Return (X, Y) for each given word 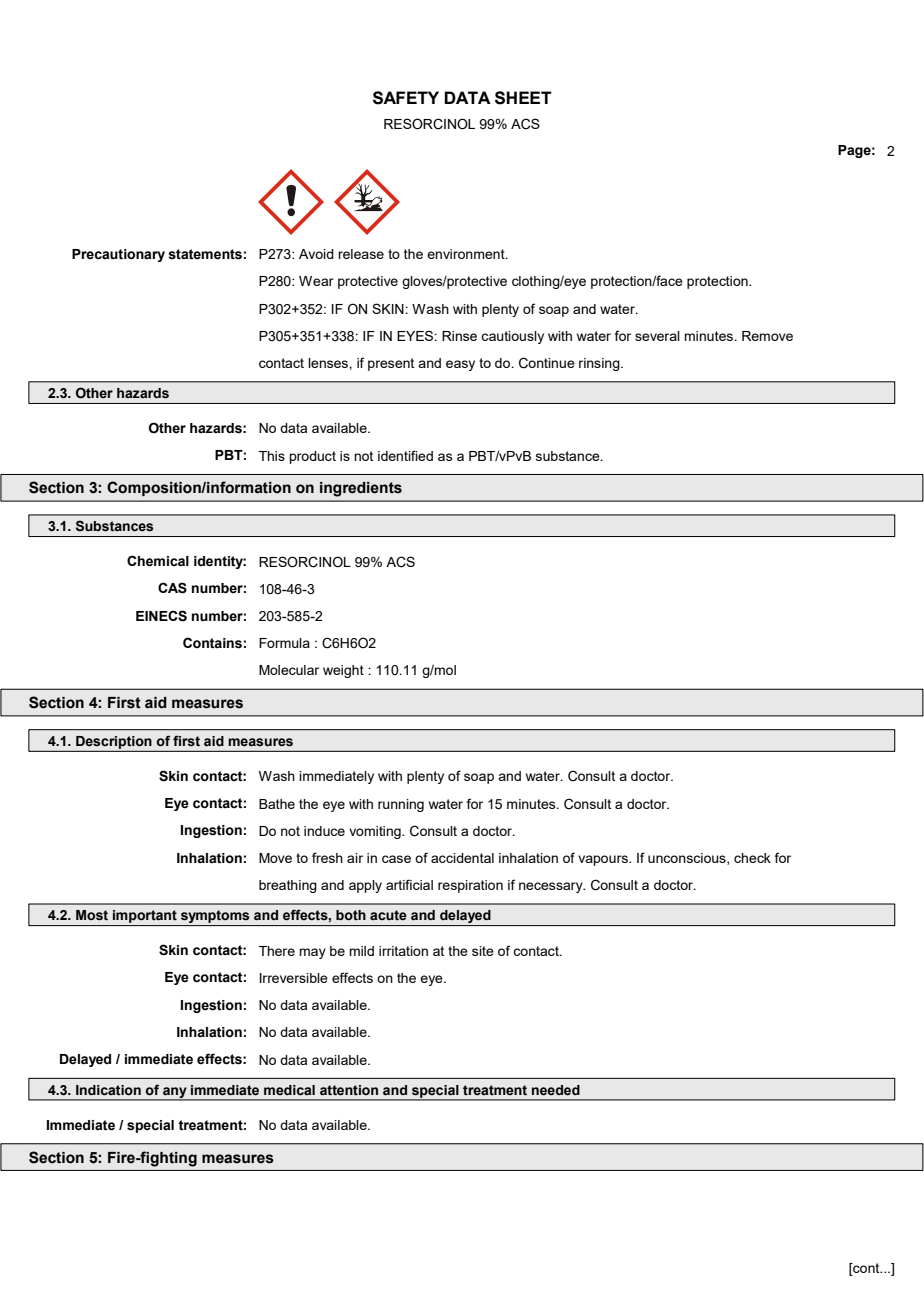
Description (114, 742)
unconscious (688, 859)
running (401, 805)
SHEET (523, 98)
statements (205, 254)
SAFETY (406, 98)
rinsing (600, 364)
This (272, 456)
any (175, 1093)
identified (405, 455)
